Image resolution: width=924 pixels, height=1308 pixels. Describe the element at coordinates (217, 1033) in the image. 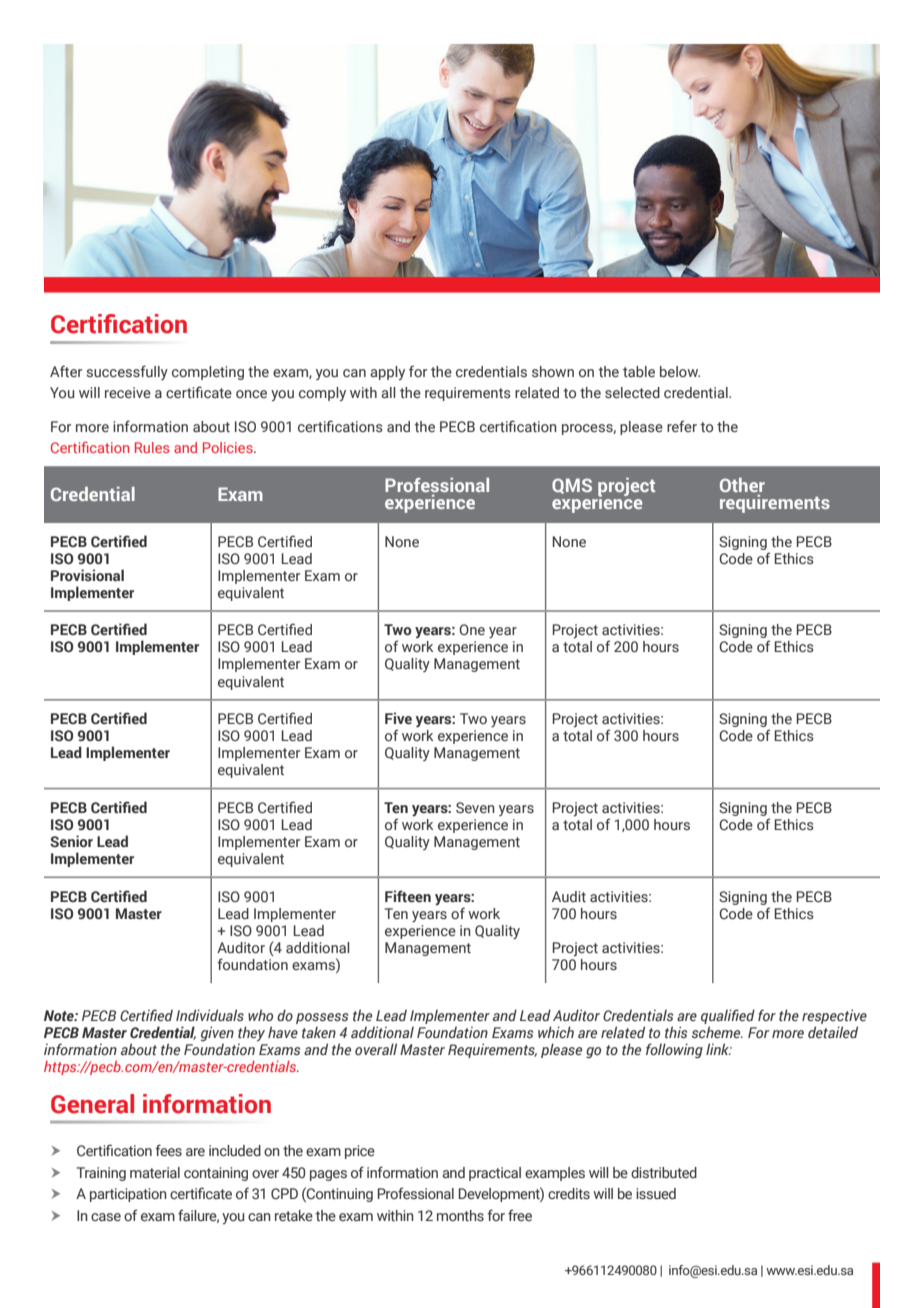

I see `given` at that location.
